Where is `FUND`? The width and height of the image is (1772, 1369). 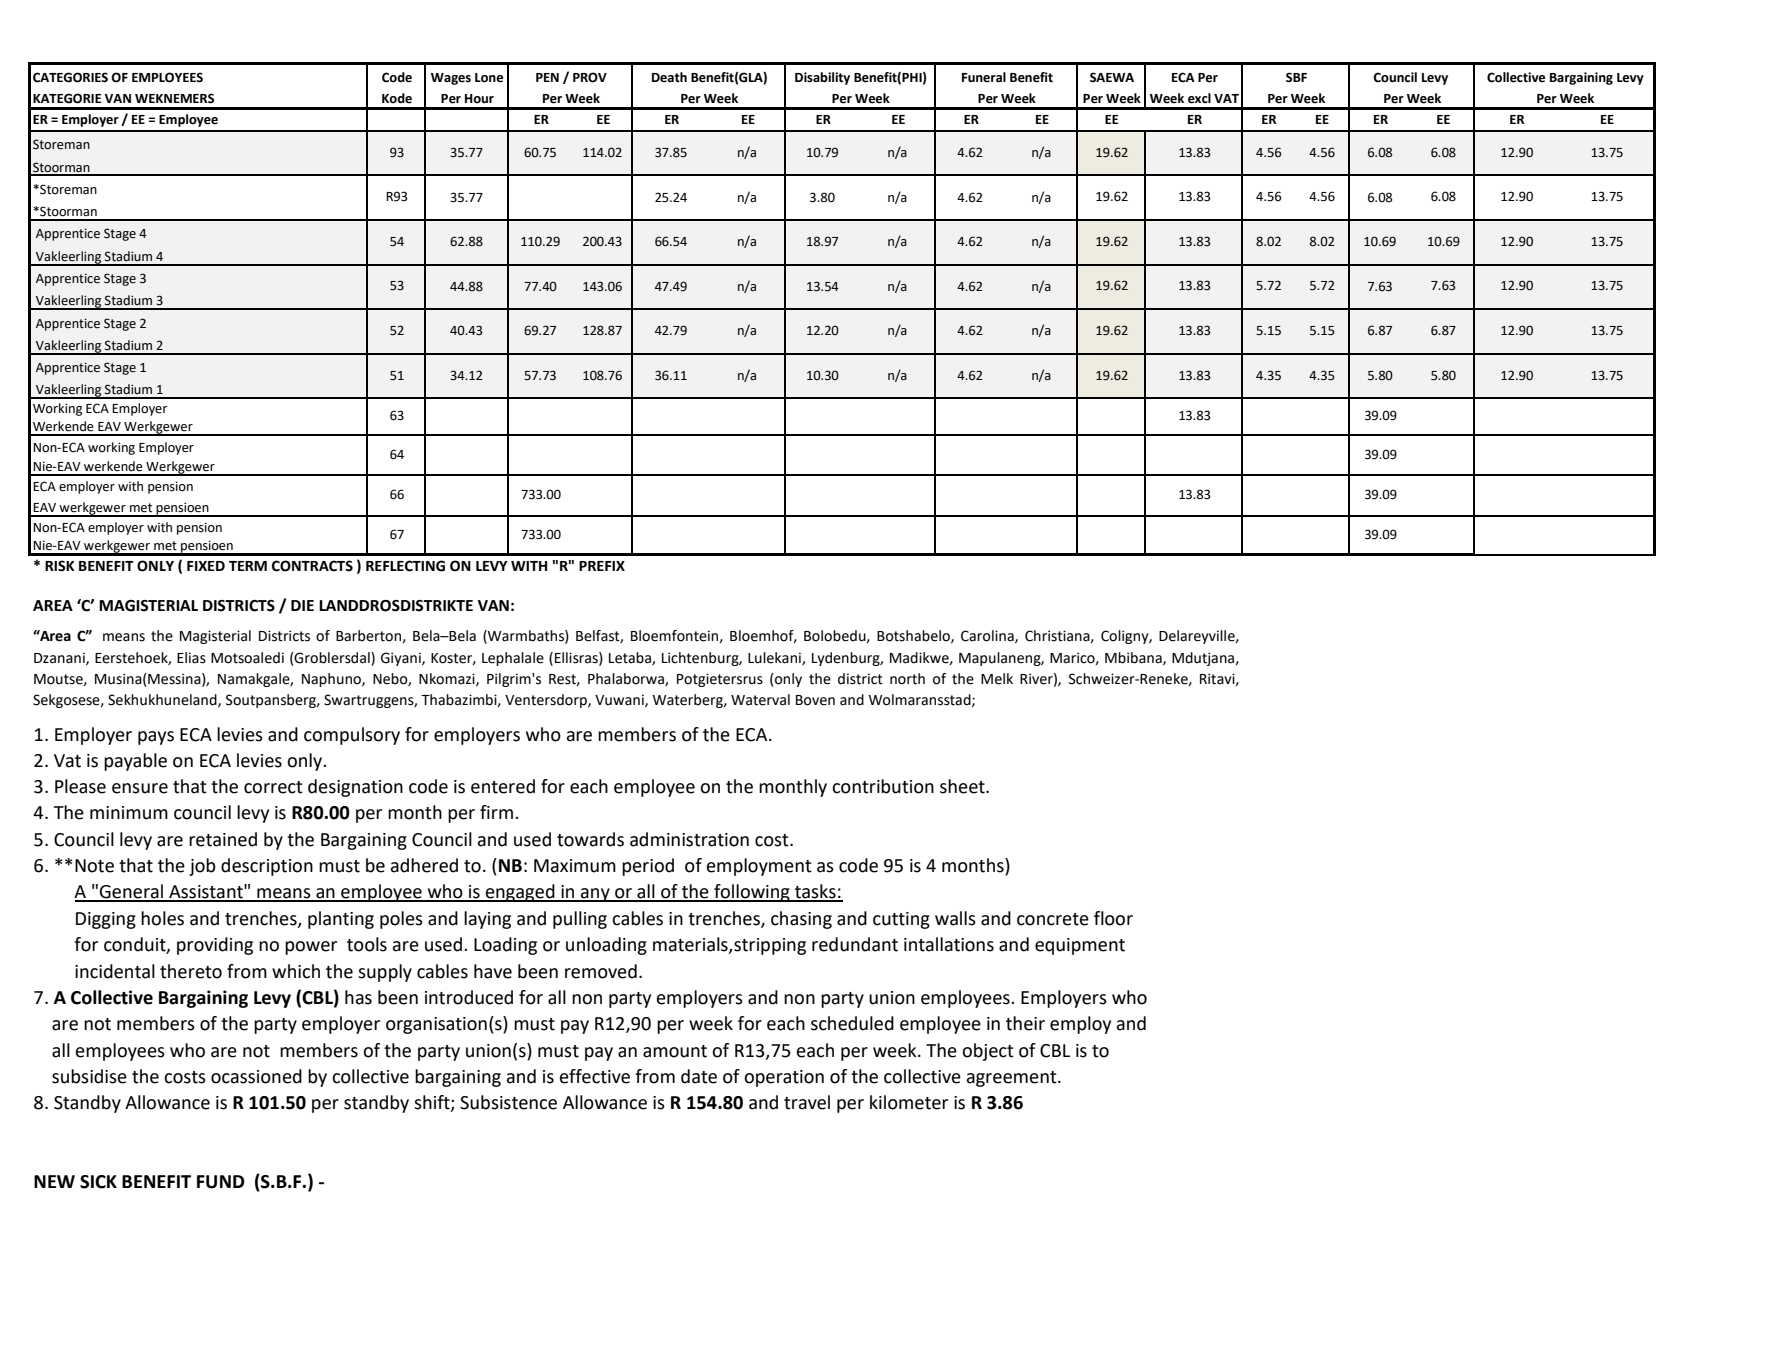
FUND is located at coordinates (221, 1182).
